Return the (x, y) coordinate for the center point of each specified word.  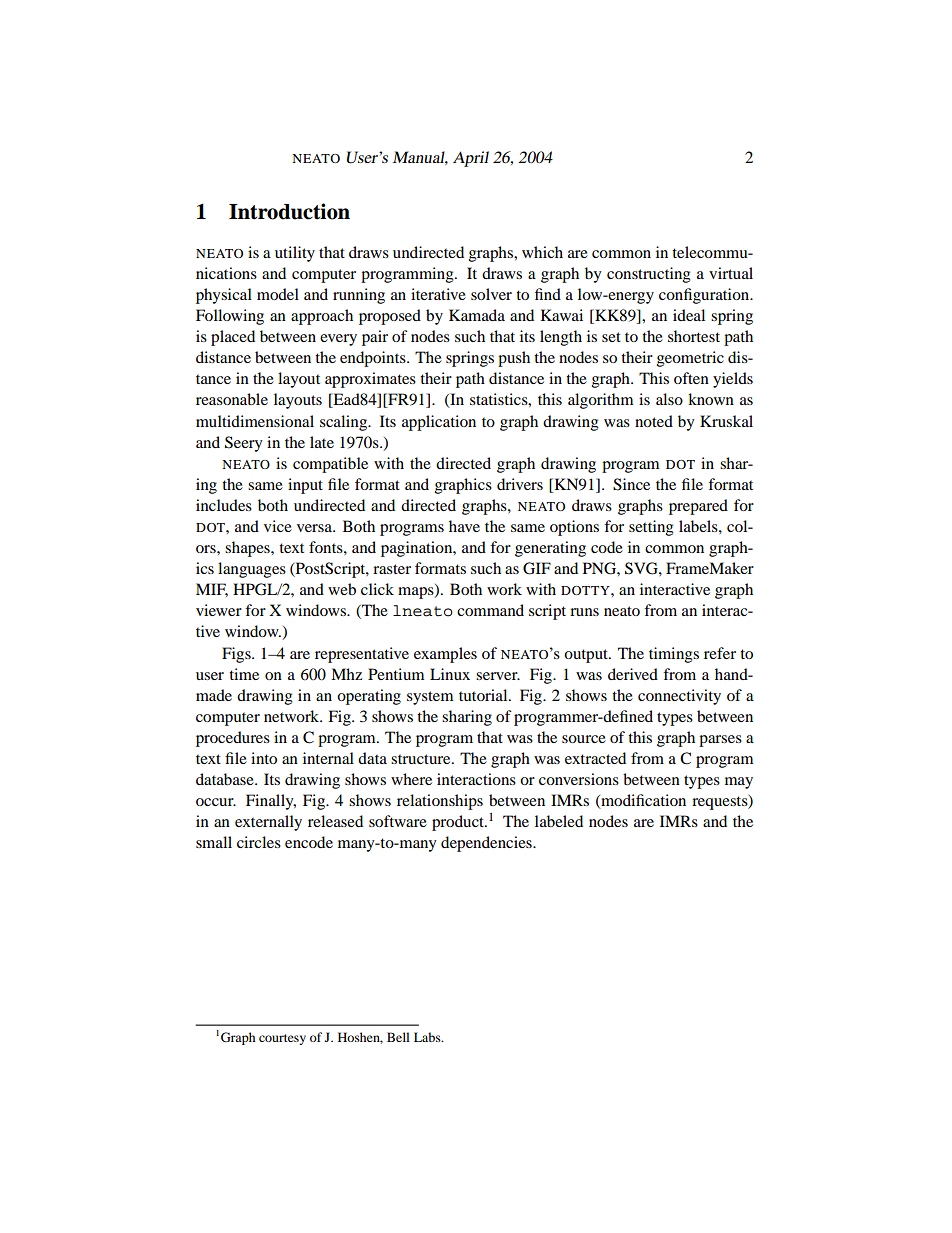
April (471, 159)
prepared (698, 507)
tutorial (484, 695)
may (739, 783)
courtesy (282, 1039)
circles (259, 842)
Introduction (289, 211)
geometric (690, 359)
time (244, 674)
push (514, 359)
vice (278, 526)
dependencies (487, 844)
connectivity (679, 697)
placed (233, 338)
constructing (649, 275)
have (464, 526)
